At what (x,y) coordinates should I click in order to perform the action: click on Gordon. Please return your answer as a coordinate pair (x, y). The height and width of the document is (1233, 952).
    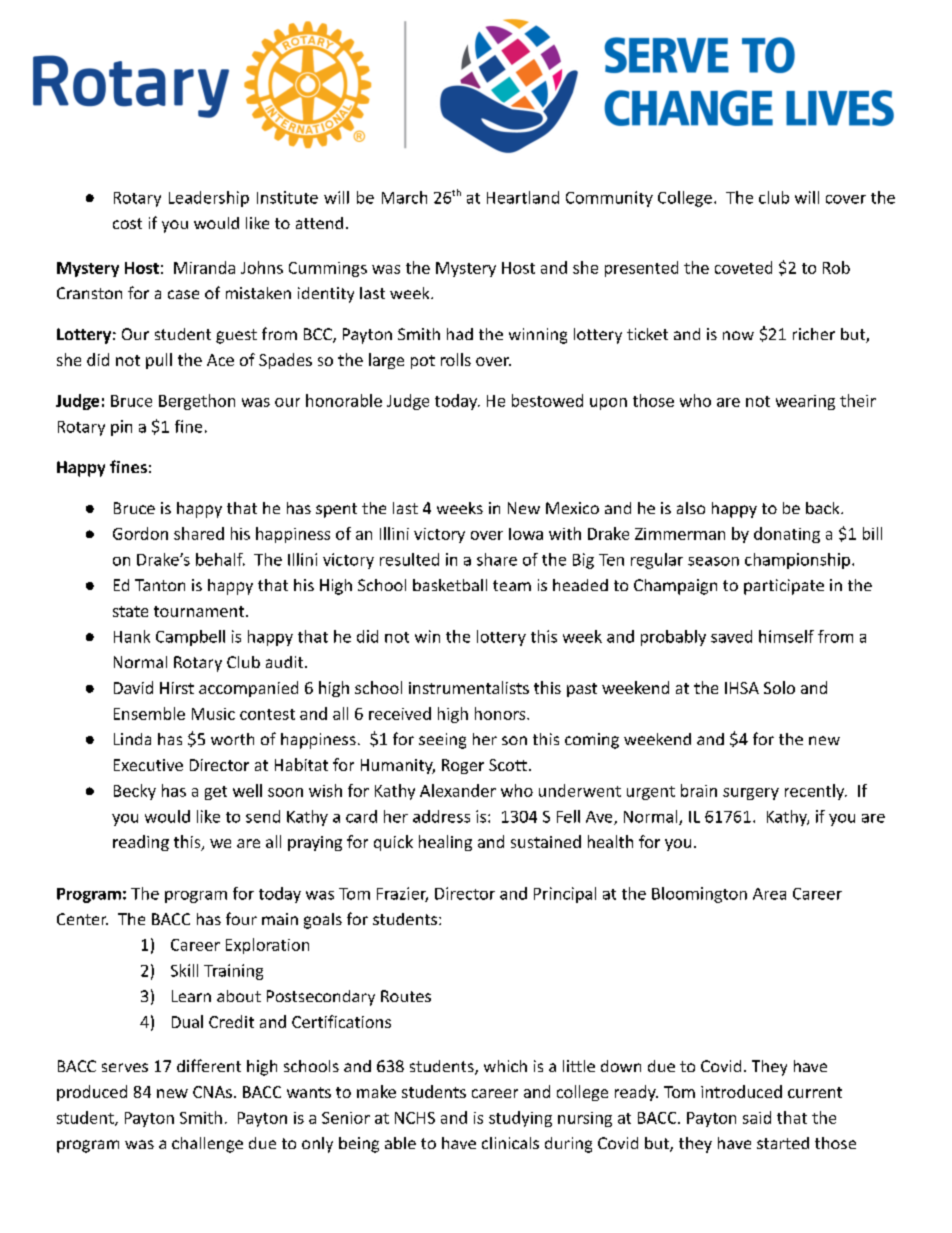
    Looking at the image, I should click on (140, 533).
